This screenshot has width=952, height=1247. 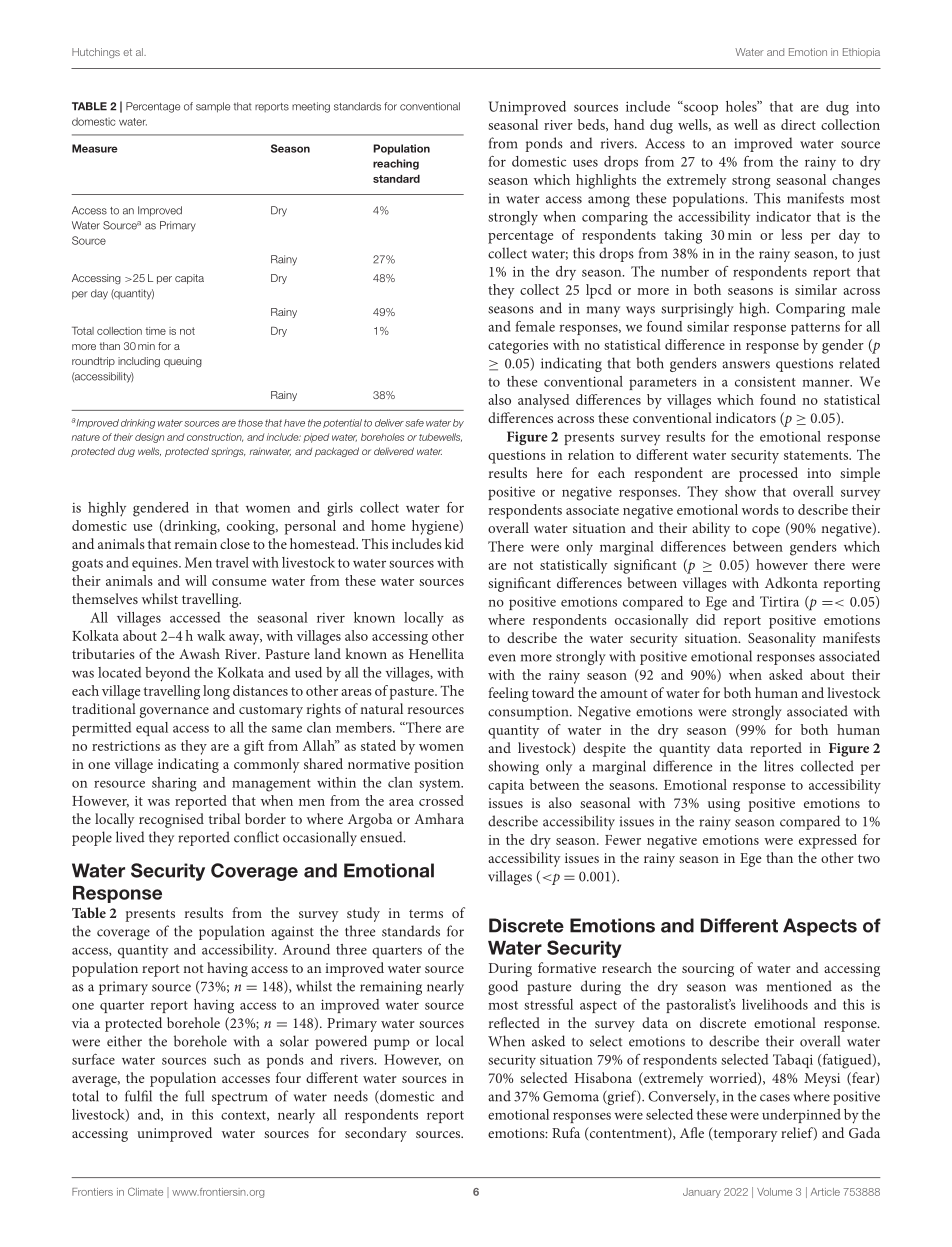 What do you see at coordinates (194, 1096) in the screenshot?
I see `full` at bounding box center [194, 1096].
